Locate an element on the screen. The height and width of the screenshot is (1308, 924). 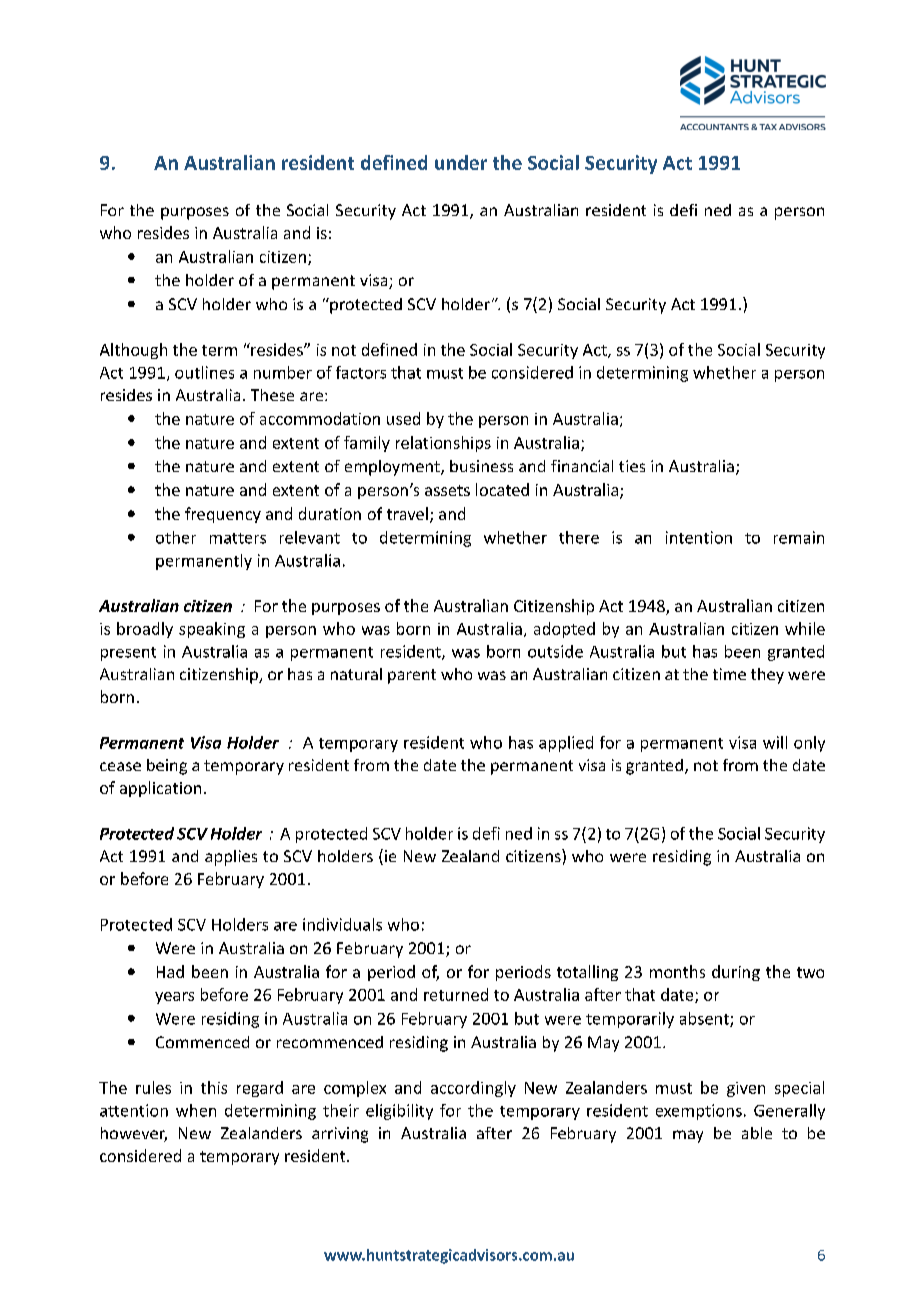
given is located at coordinates (746, 1089).
